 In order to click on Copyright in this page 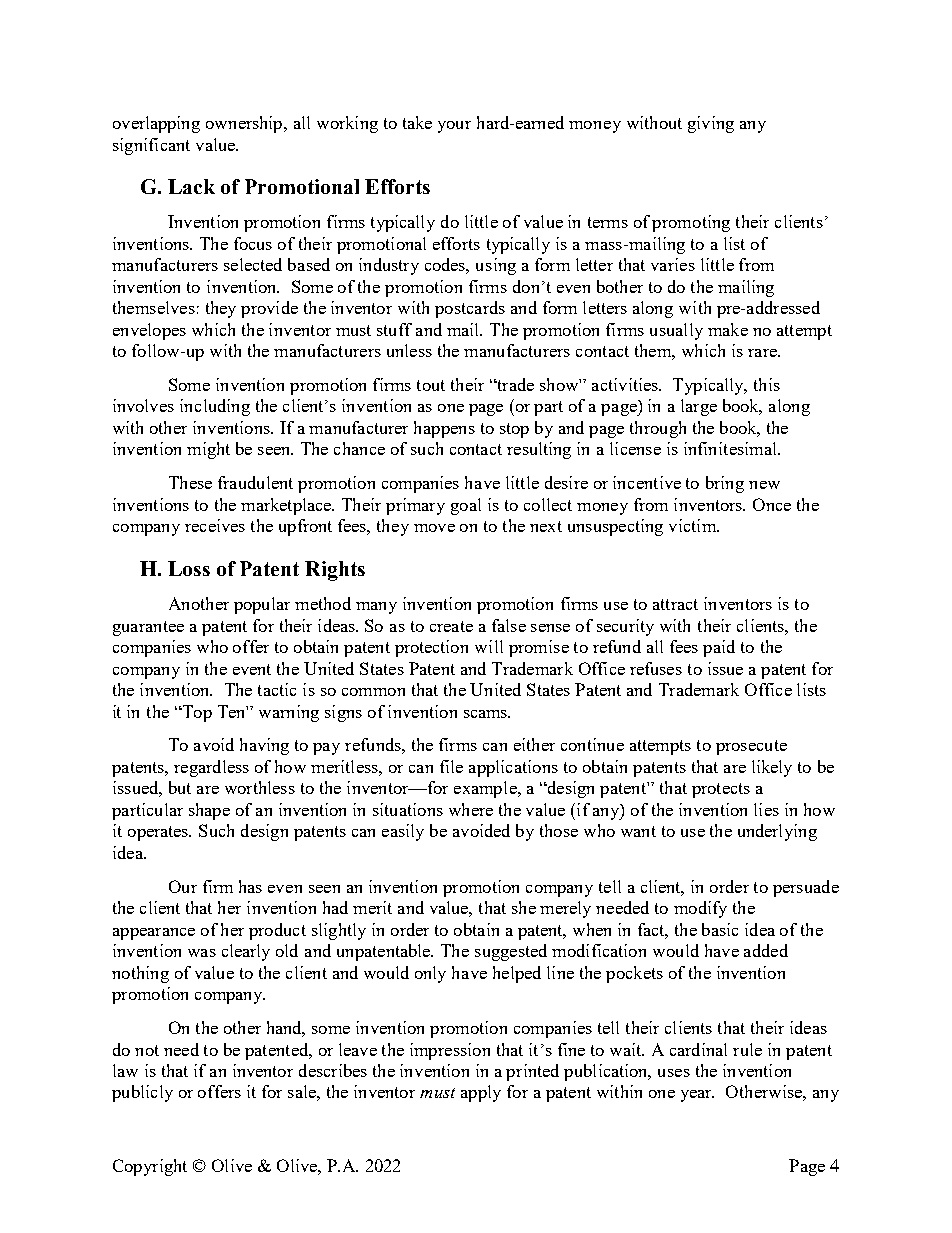, I will do `click(150, 1167)`.
